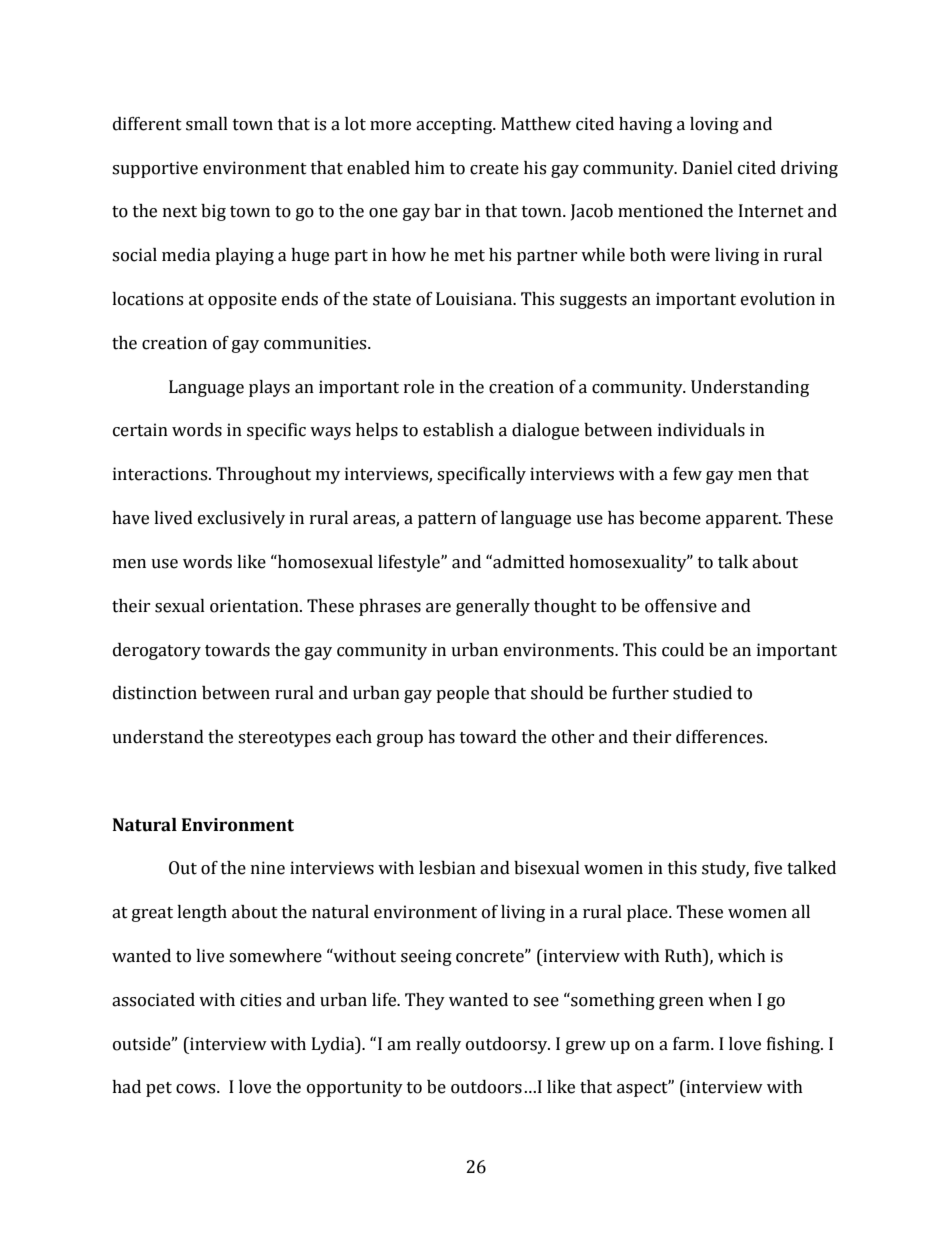 This screenshot has width=952, height=1233. I want to click on individuals, so click(701, 430).
